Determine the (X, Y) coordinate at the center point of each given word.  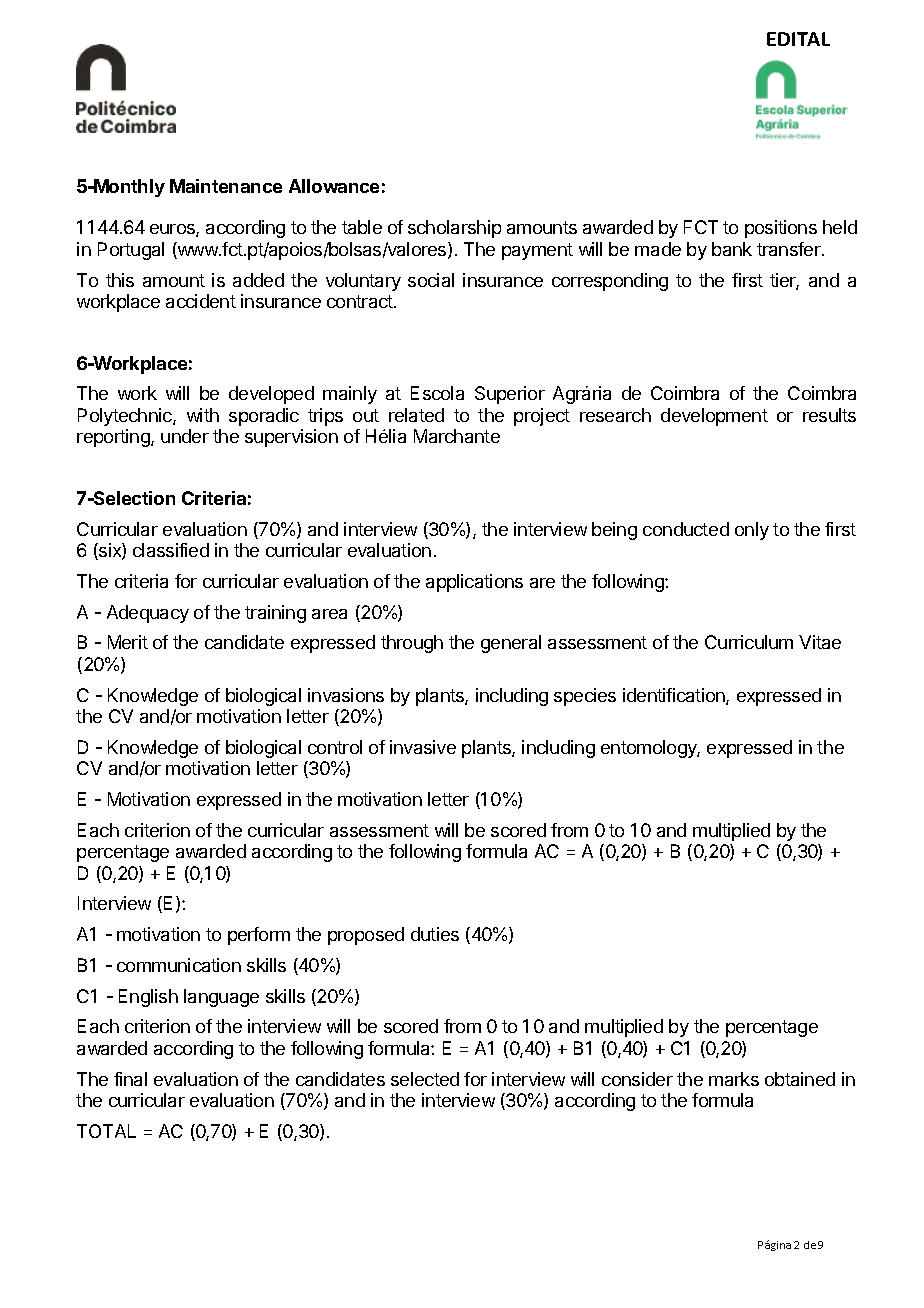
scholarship (454, 229)
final (130, 1079)
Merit (128, 642)
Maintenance (226, 186)
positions (781, 229)
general (511, 644)
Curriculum (749, 642)
